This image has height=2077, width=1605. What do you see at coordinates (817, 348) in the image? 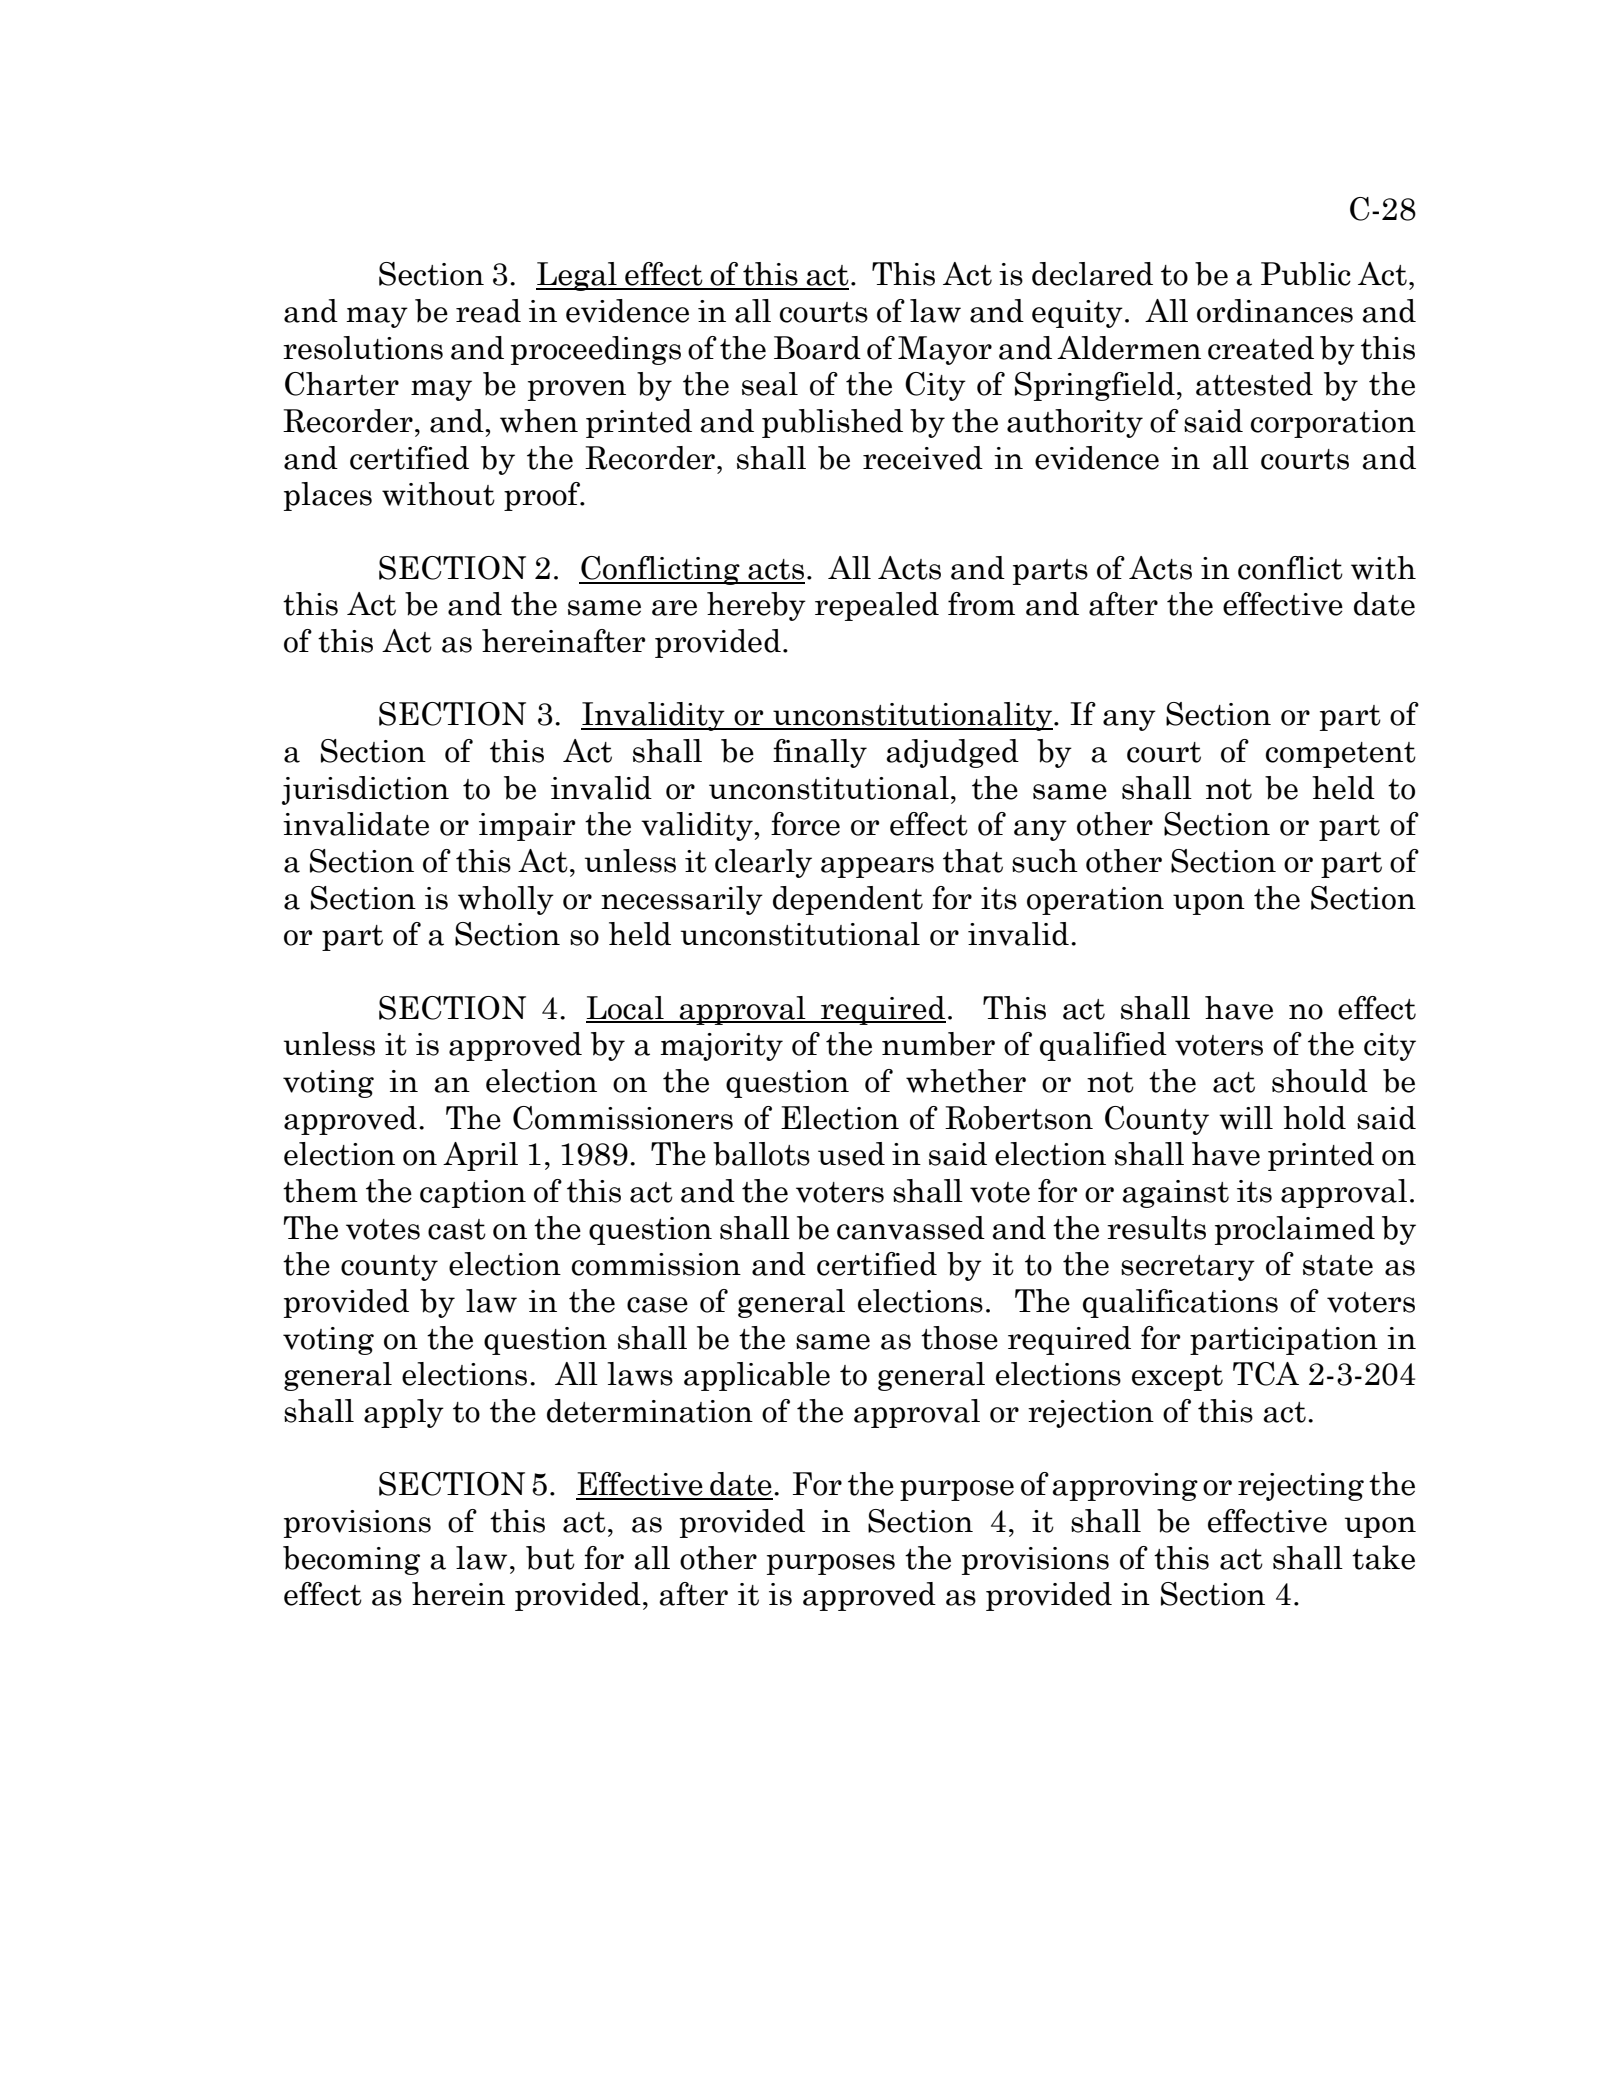
I see `Board` at bounding box center [817, 348].
